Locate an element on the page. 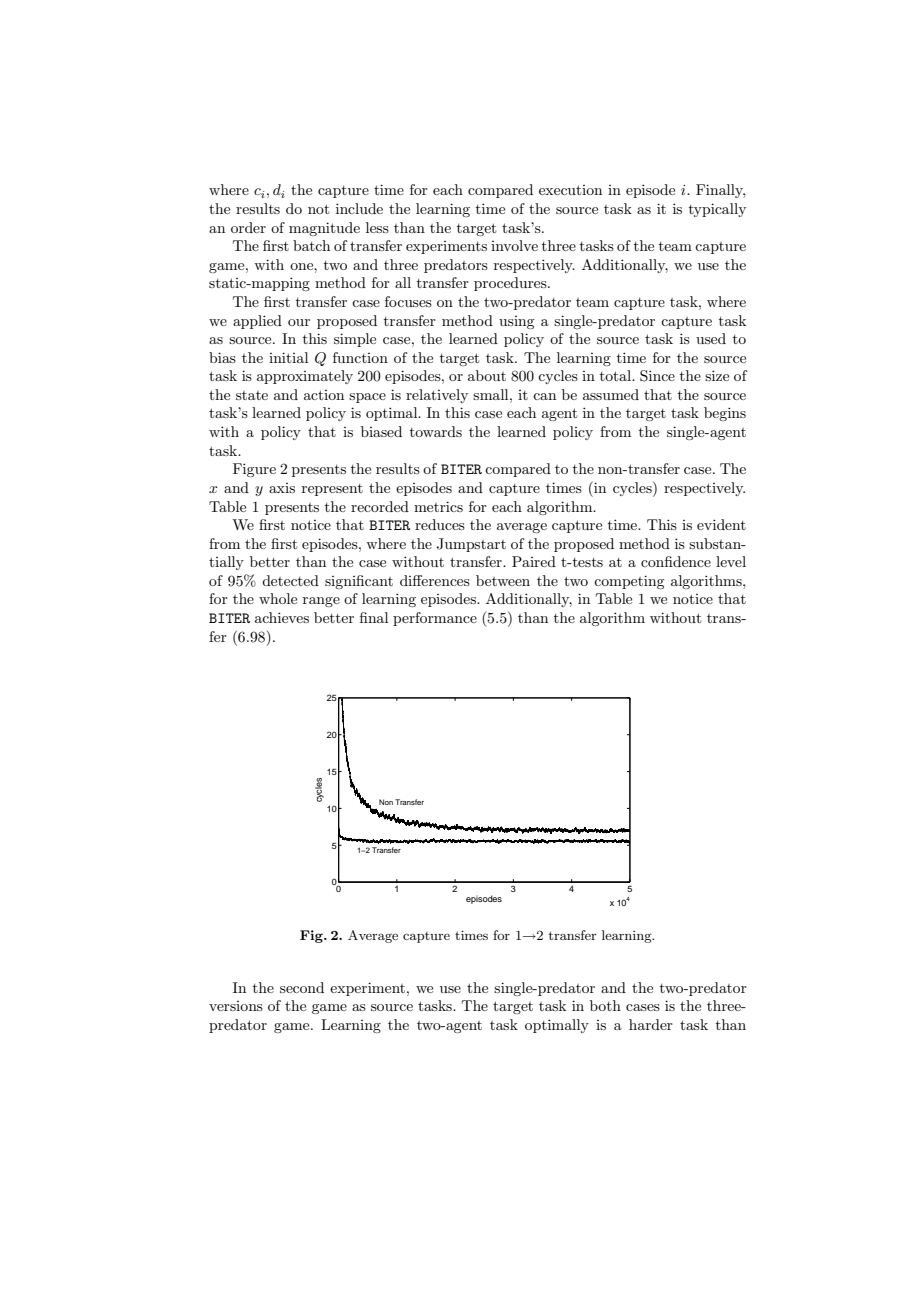  both is located at coordinates (605, 1005).
